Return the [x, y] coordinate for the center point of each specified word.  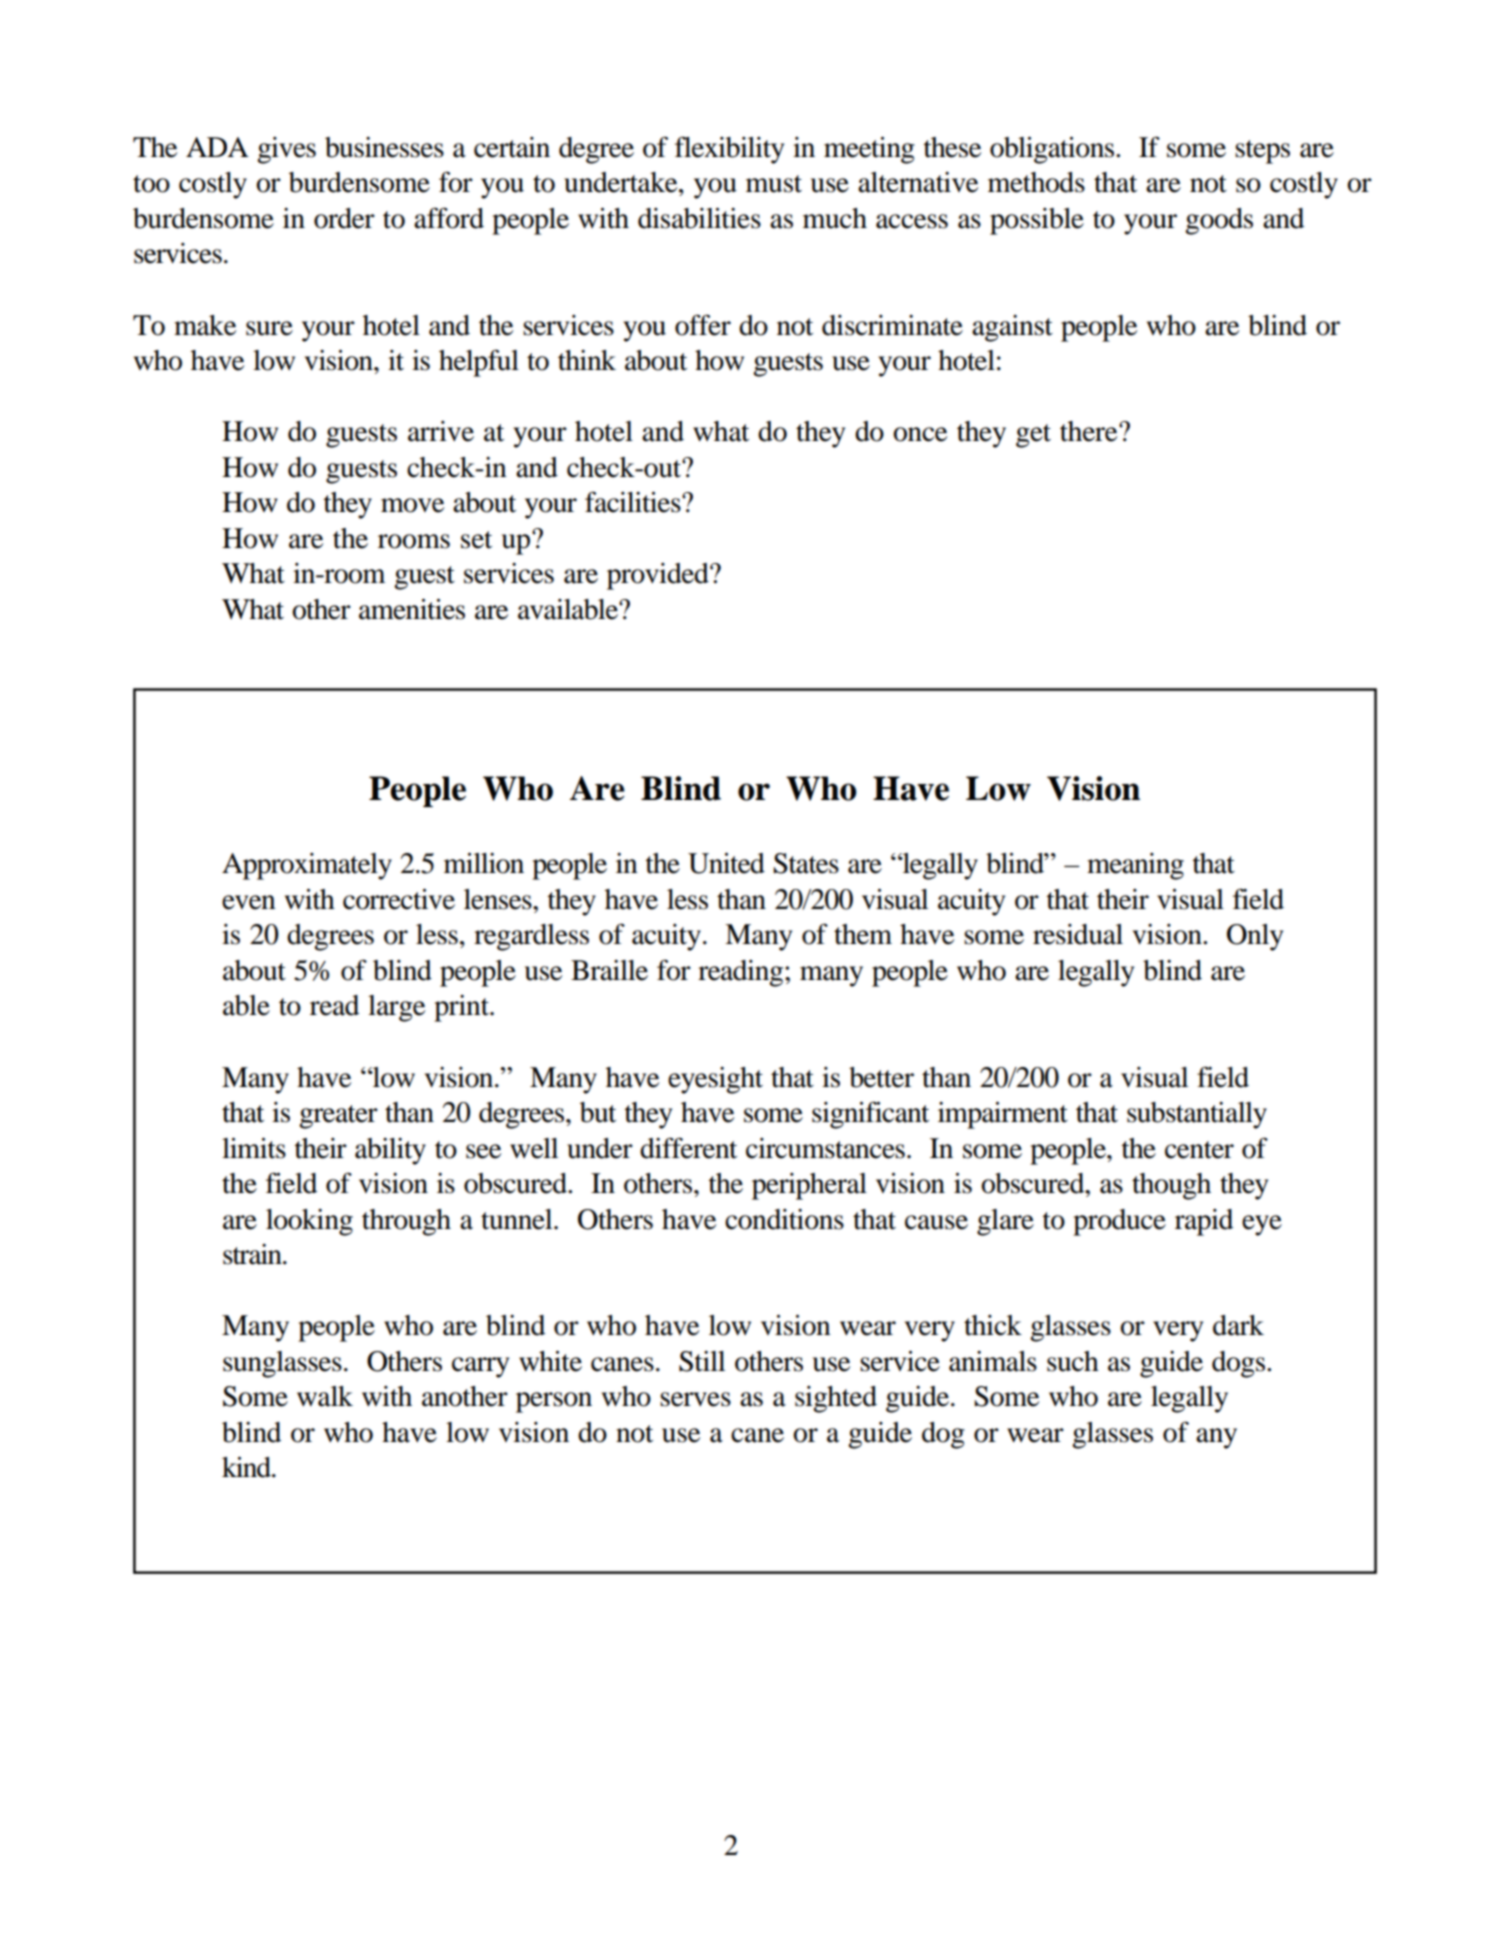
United [726, 863]
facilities [634, 502]
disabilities [699, 218]
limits [254, 1148]
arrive [441, 431]
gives [286, 150]
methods [1036, 182]
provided [659, 576]
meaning [1135, 866]
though [1171, 1186]
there [1090, 431]
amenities [412, 609]
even [249, 902]
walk [325, 1396]
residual [1078, 934]
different [688, 1148]
